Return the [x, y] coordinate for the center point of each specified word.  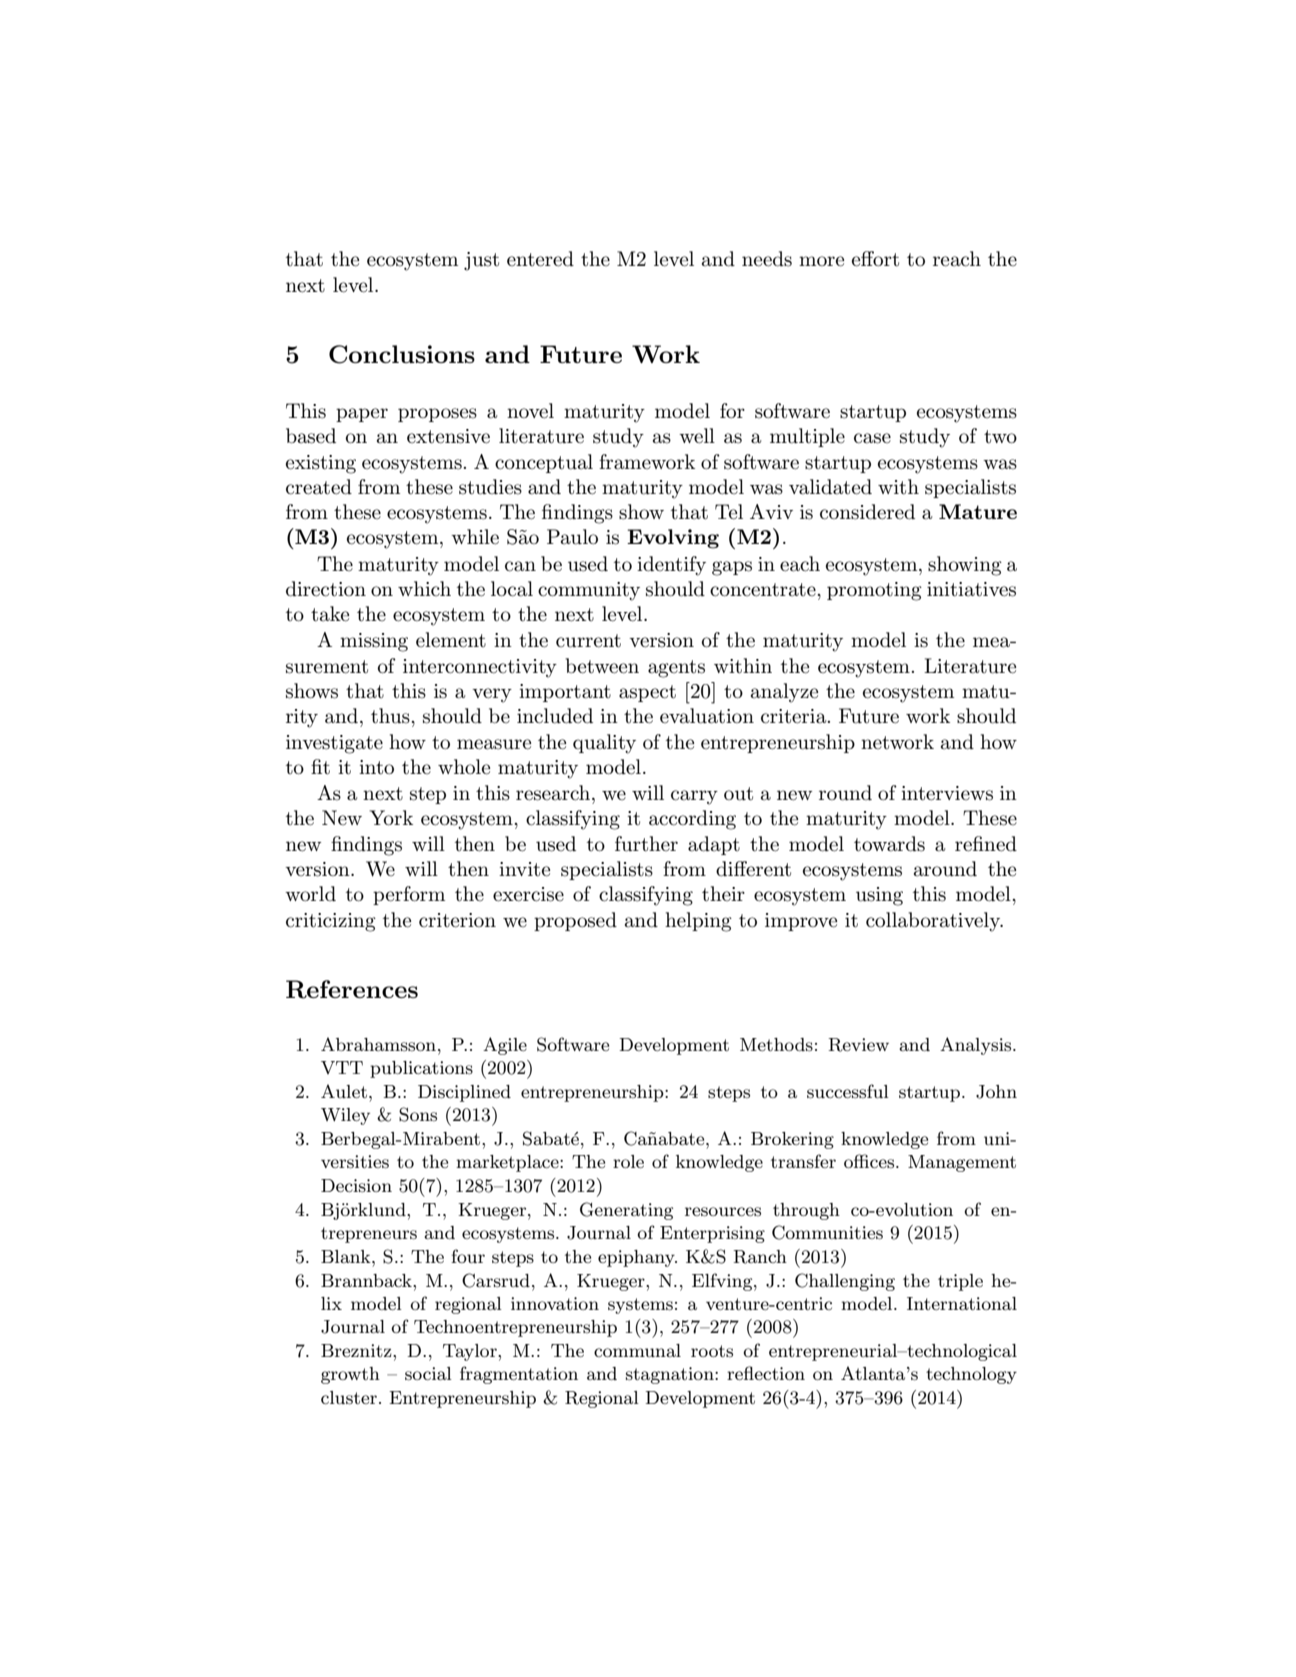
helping [698, 922]
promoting [874, 591]
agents [676, 669]
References [352, 989]
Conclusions [402, 354]
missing [374, 642]
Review [859, 1045]
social [428, 1374]
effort [875, 259]
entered [540, 259]
